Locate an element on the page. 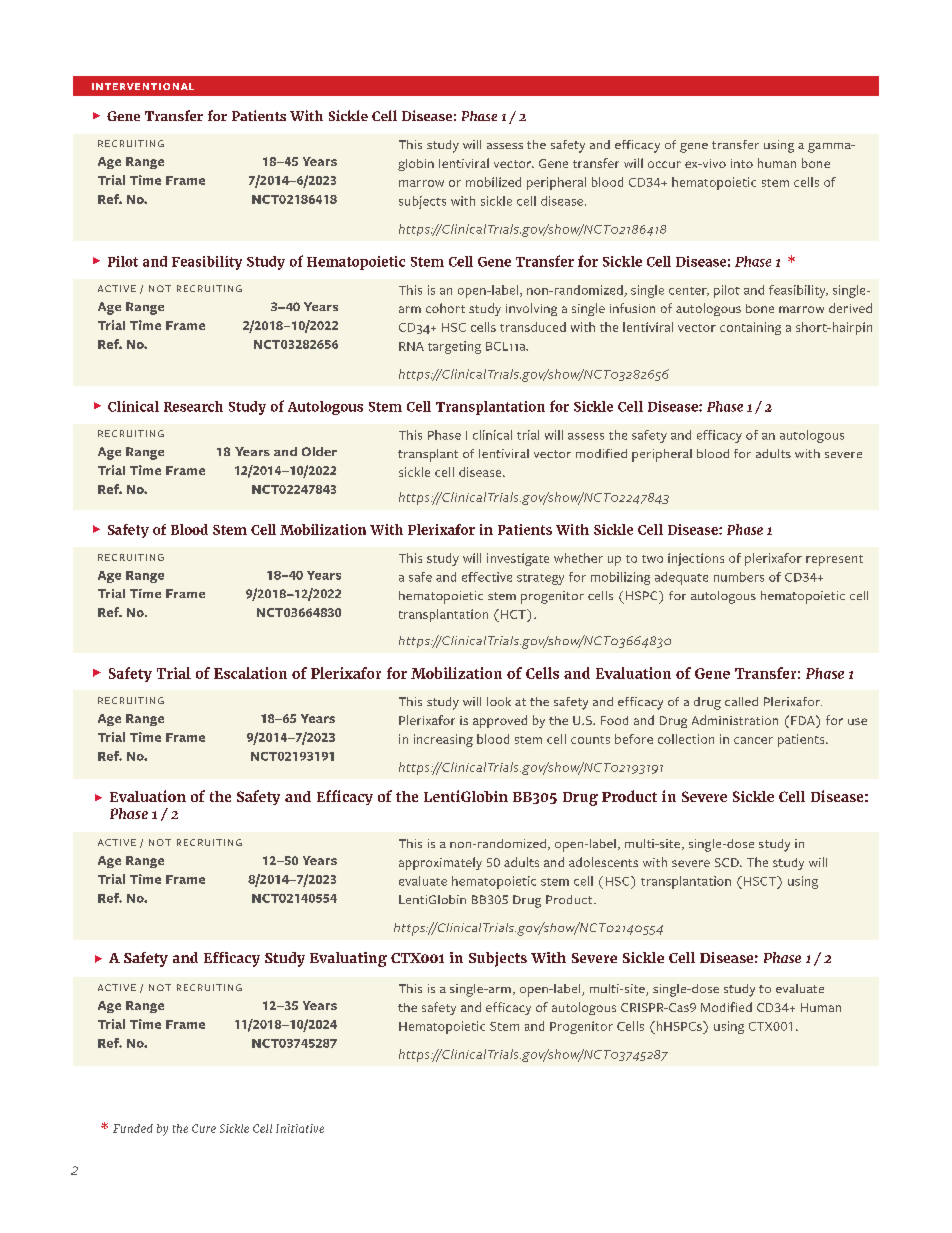 The width and height of the document is (952, 1233). Cure is located at coordinates (204, 1128).
